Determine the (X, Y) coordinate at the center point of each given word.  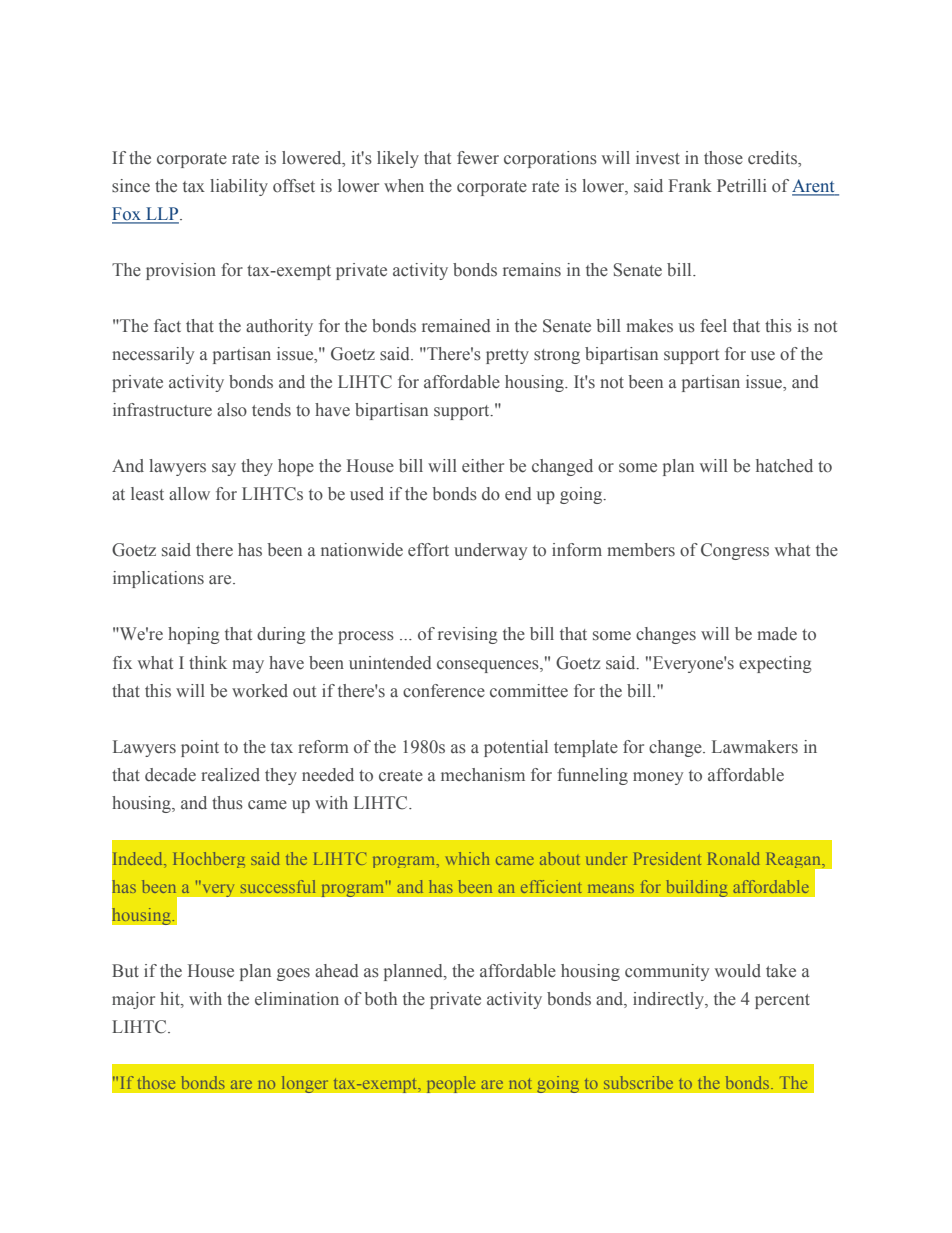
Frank (690, 185)
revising (468, 635)
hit (171, 998)
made (777, 634)
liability (239, 187)
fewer (478, 158)
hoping (194, 635)
